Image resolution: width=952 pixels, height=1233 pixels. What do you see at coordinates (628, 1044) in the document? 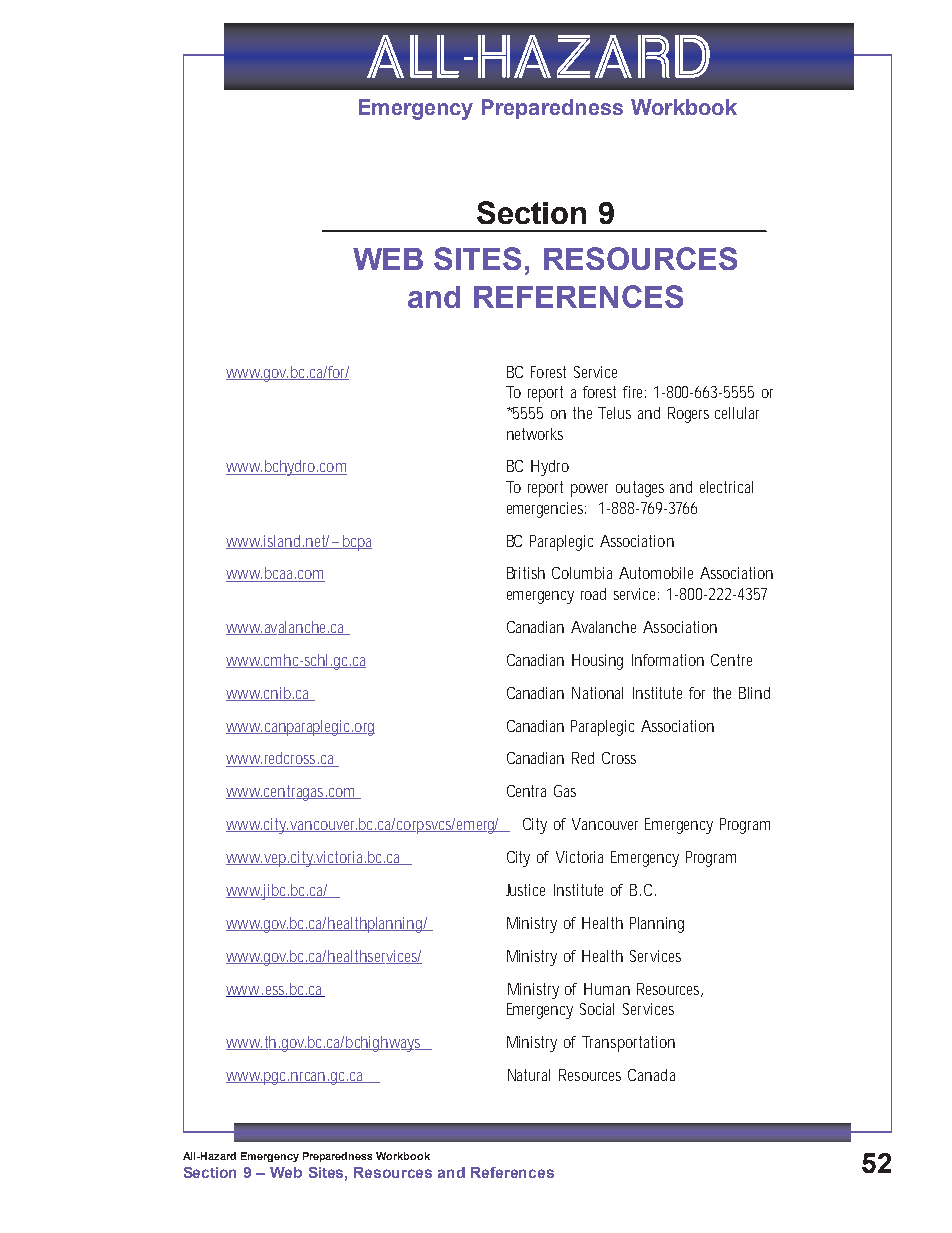
I see `Transportation` at bounding box center [628, 1044].
